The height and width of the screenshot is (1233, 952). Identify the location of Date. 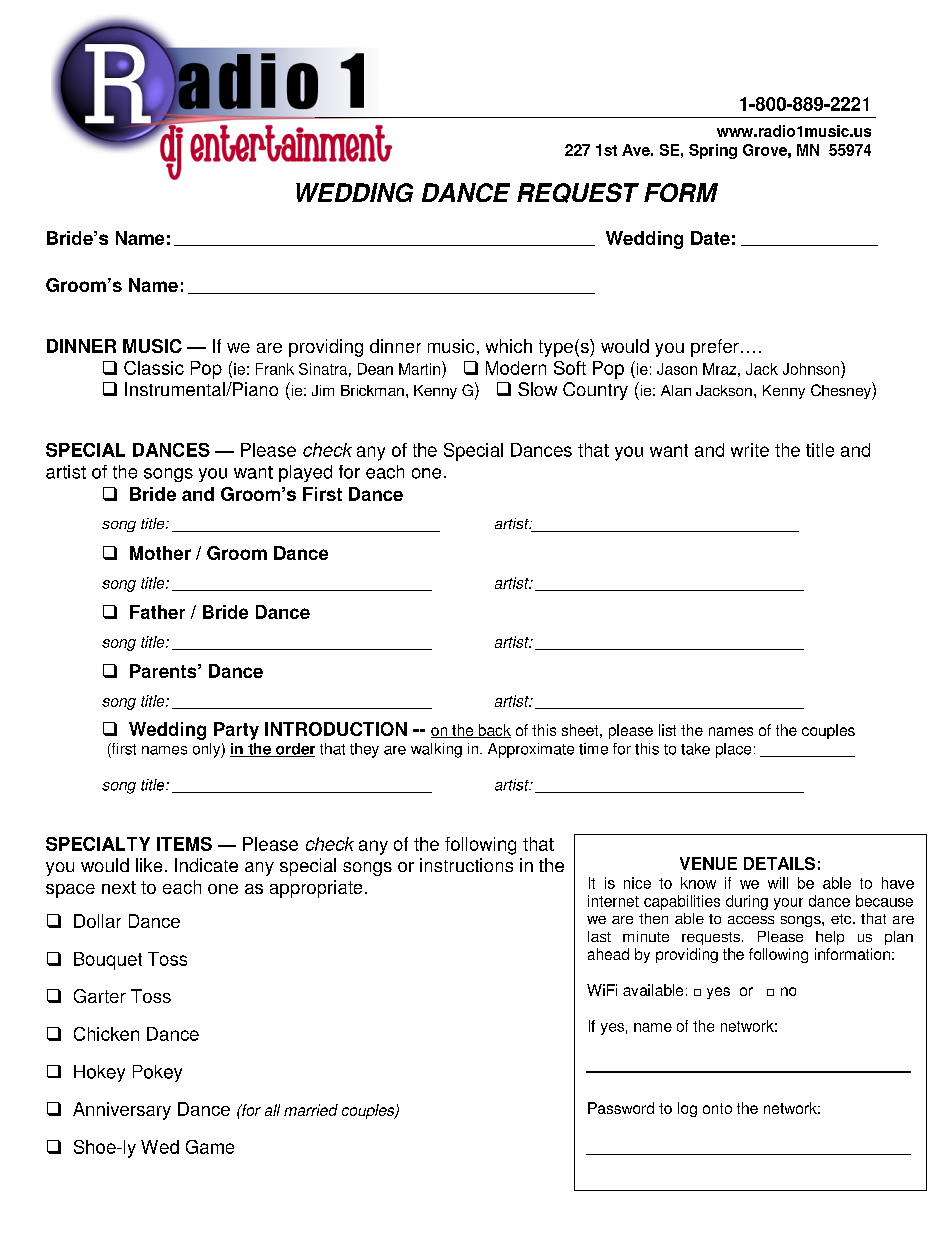
(710, 238).
